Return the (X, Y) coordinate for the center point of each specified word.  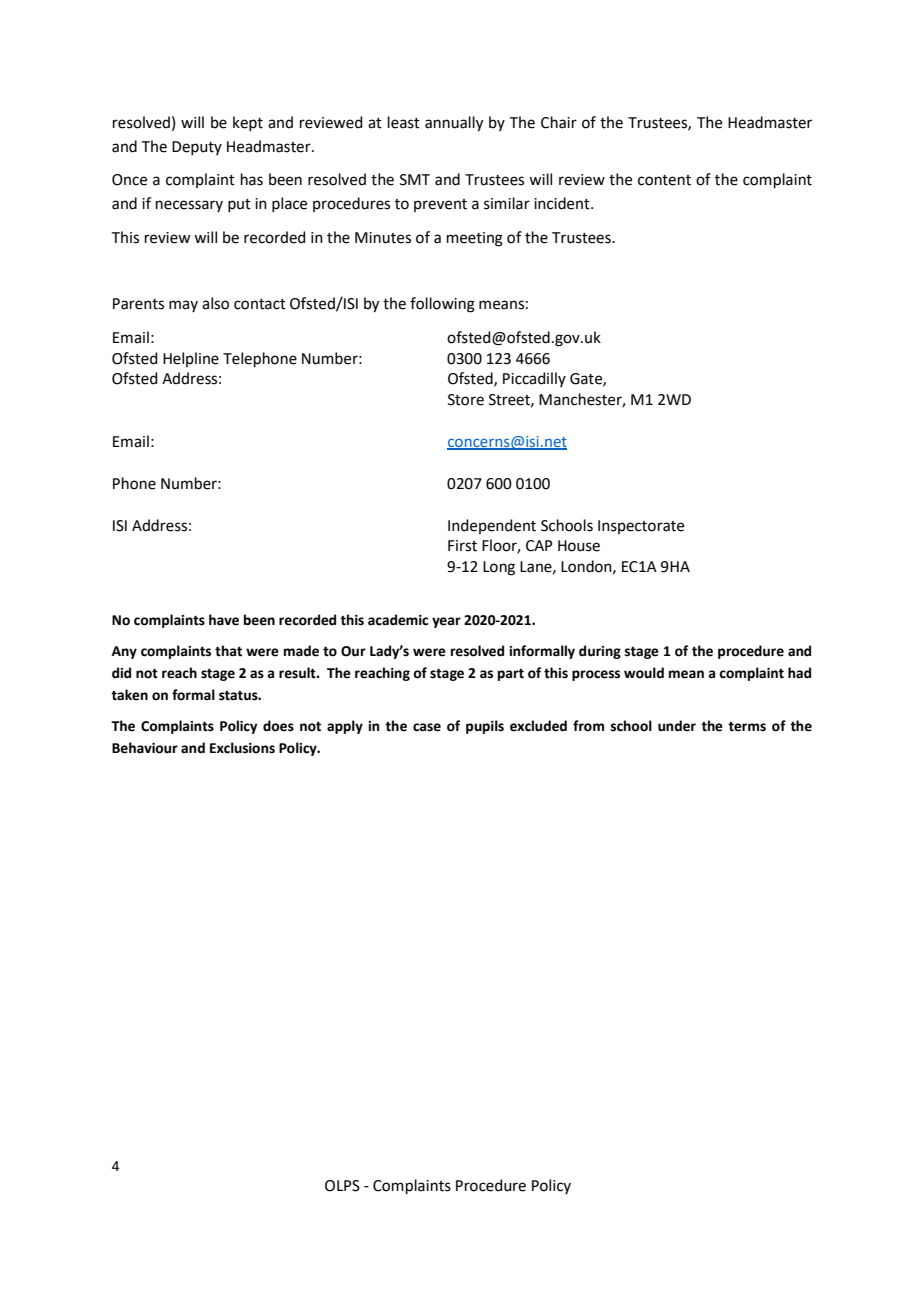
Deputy (197, 148)
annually (454, 124)
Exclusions (242, 748)
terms (747, 727)
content (664, 180)
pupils (485, 727)
